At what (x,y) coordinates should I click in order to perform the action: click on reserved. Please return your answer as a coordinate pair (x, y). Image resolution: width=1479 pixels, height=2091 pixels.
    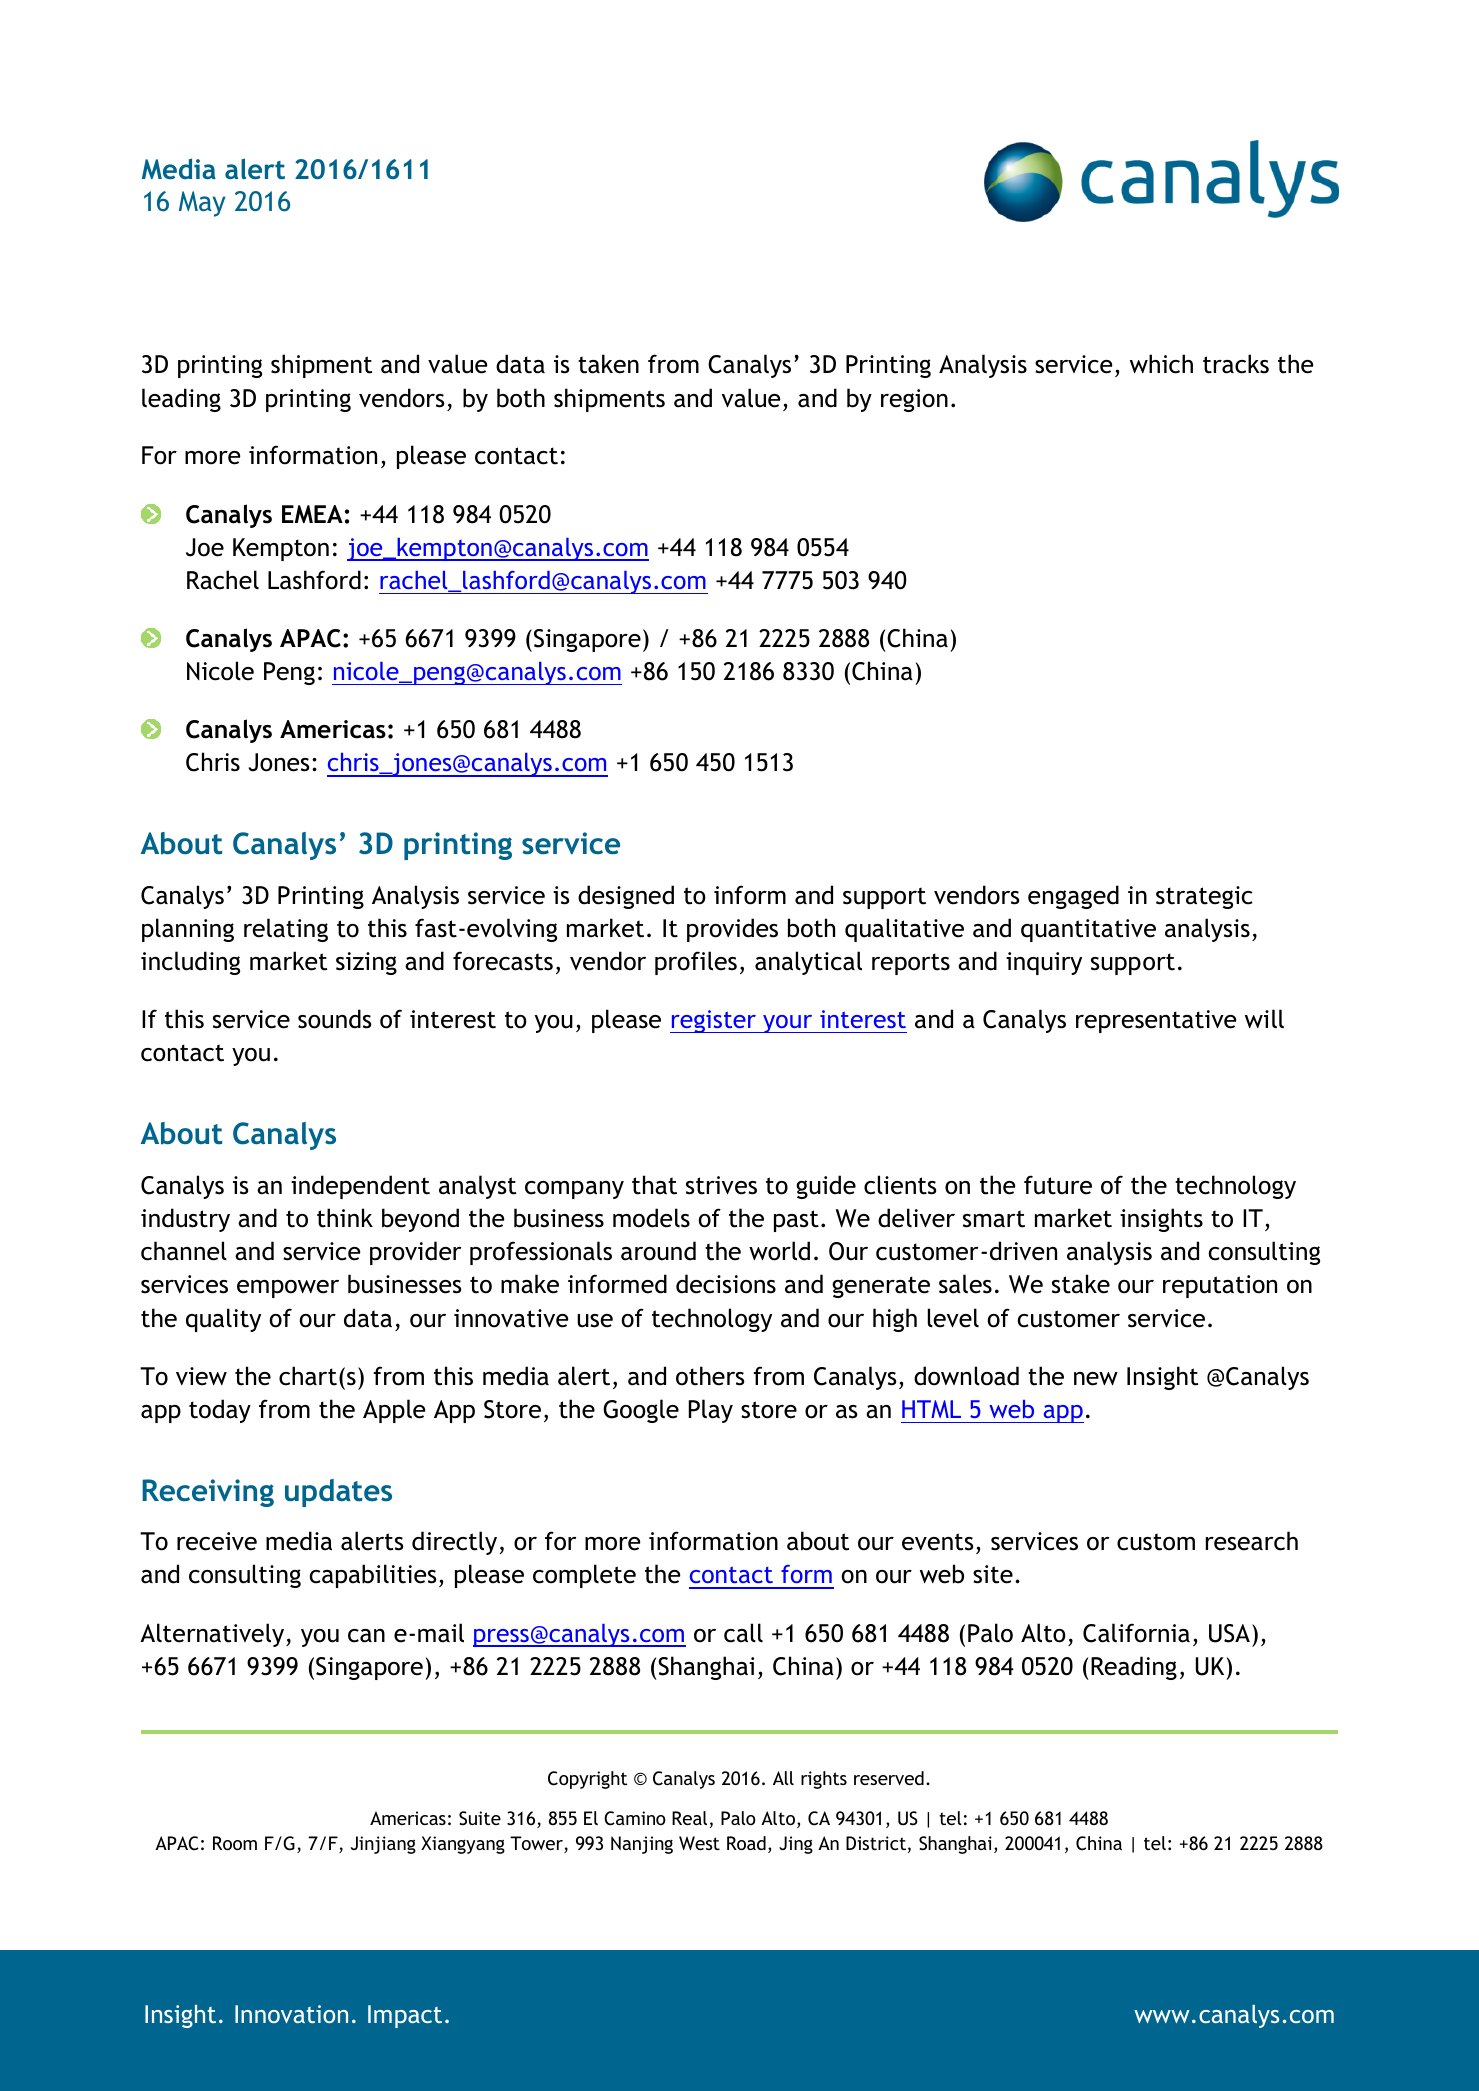
    Looking at the image, I should click on (889, 1778).
